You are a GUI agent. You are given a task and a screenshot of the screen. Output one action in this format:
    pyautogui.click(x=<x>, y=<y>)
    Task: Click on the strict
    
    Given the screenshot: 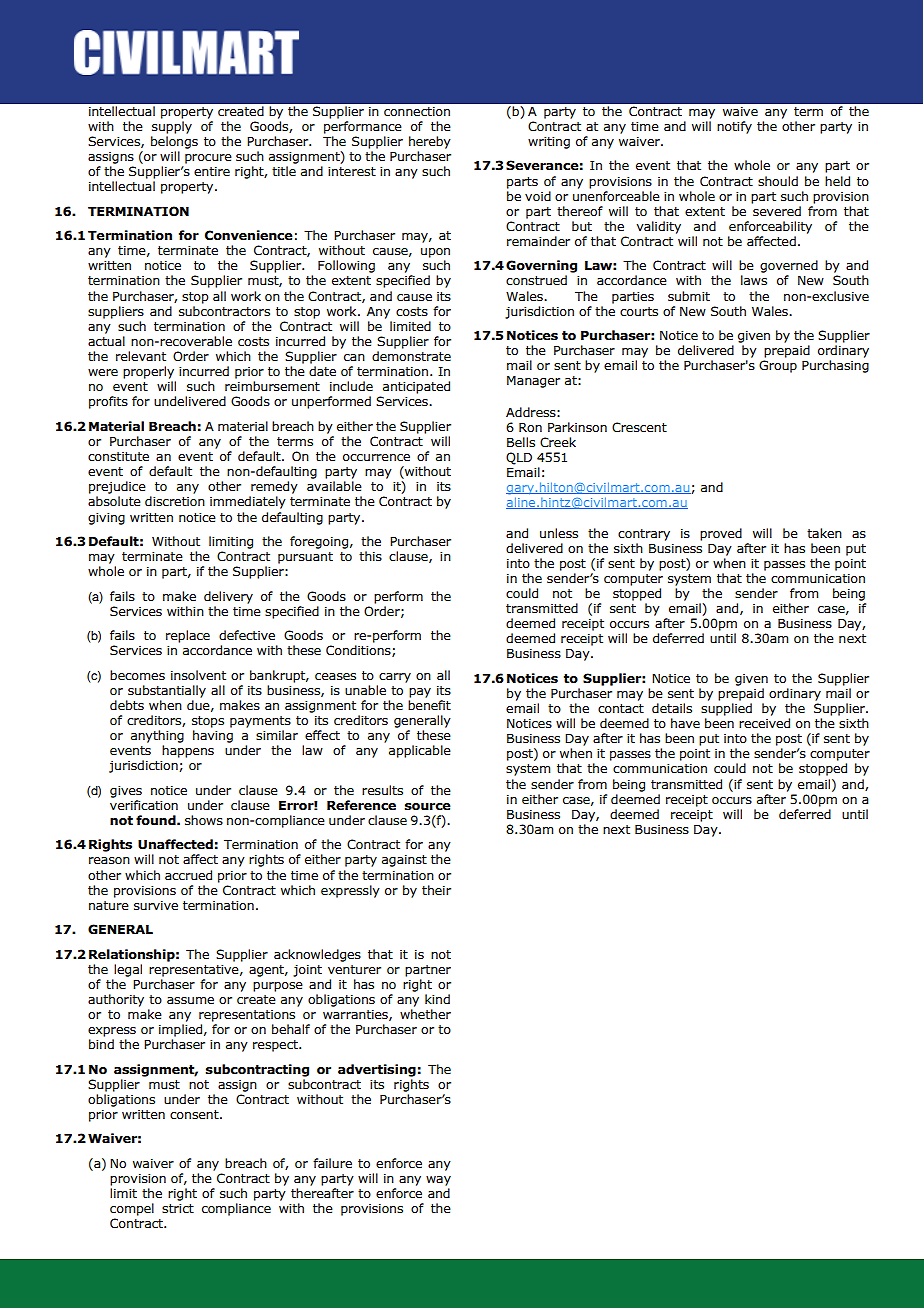 What is the action you would take?
    pyautogui.click(x=178, y=1208)
